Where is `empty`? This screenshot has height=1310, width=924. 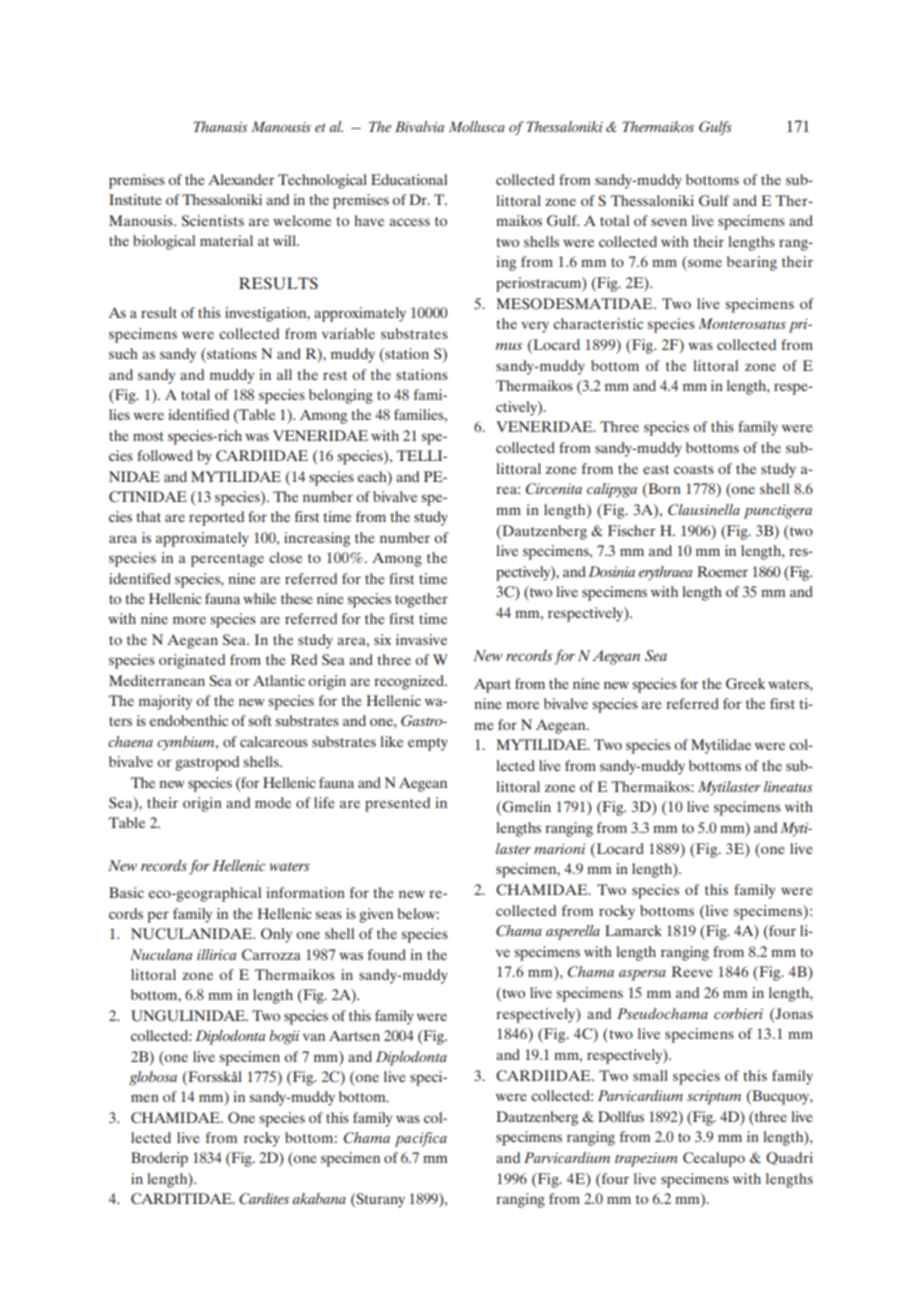 empty is located at coordinates (428, 744).
